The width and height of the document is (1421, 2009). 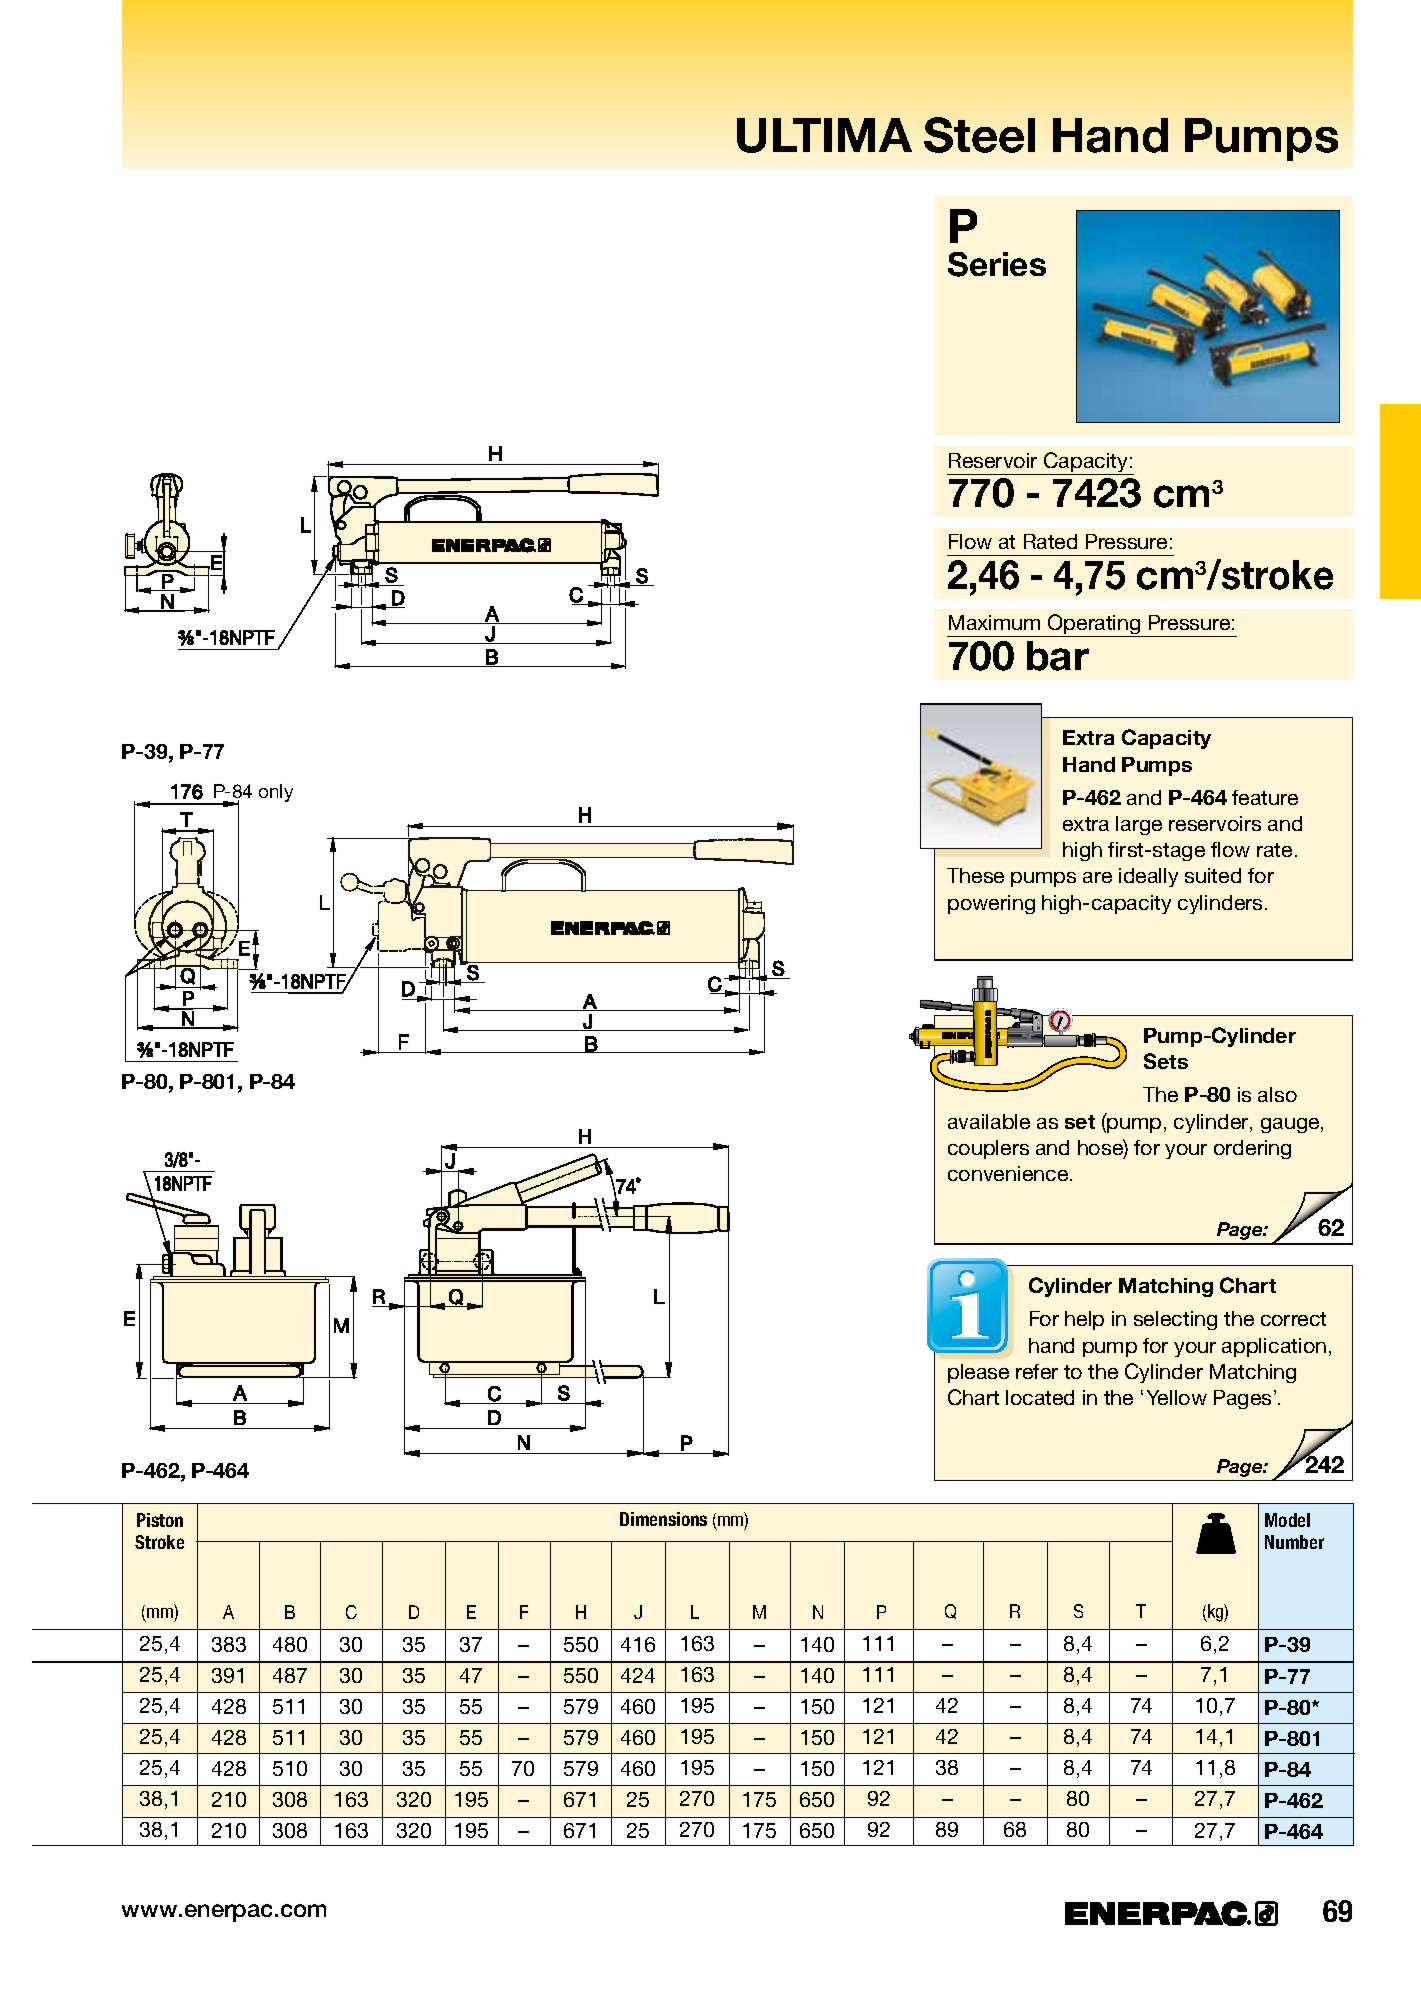 I want to click on selecting, so click(x=1175, y=1320).
